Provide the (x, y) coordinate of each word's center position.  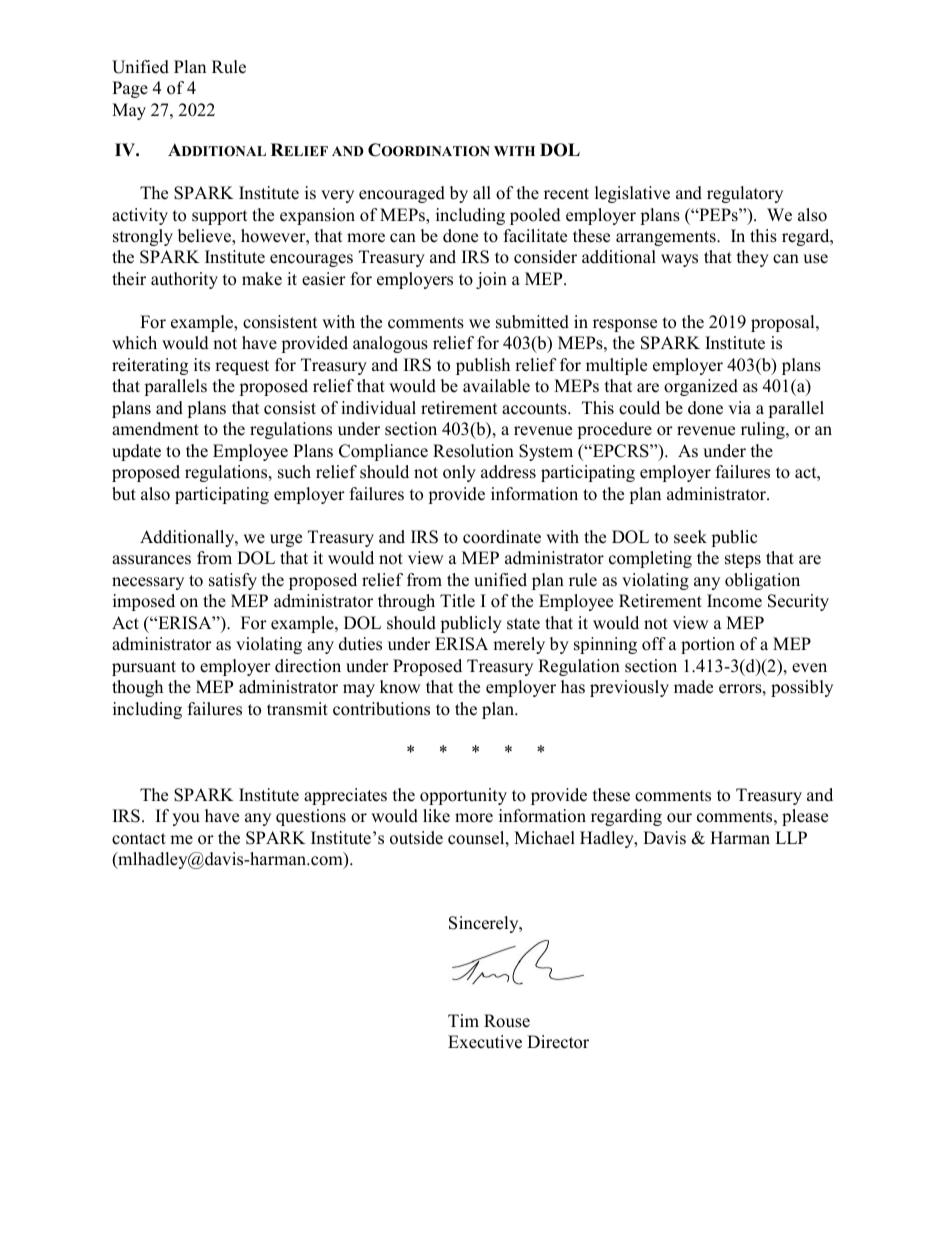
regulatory (745, 194)
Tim (463, 1020)
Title (457, 601)
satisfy (233, 581)
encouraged (402, 194)
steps (743, 560)
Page (130, 89)
